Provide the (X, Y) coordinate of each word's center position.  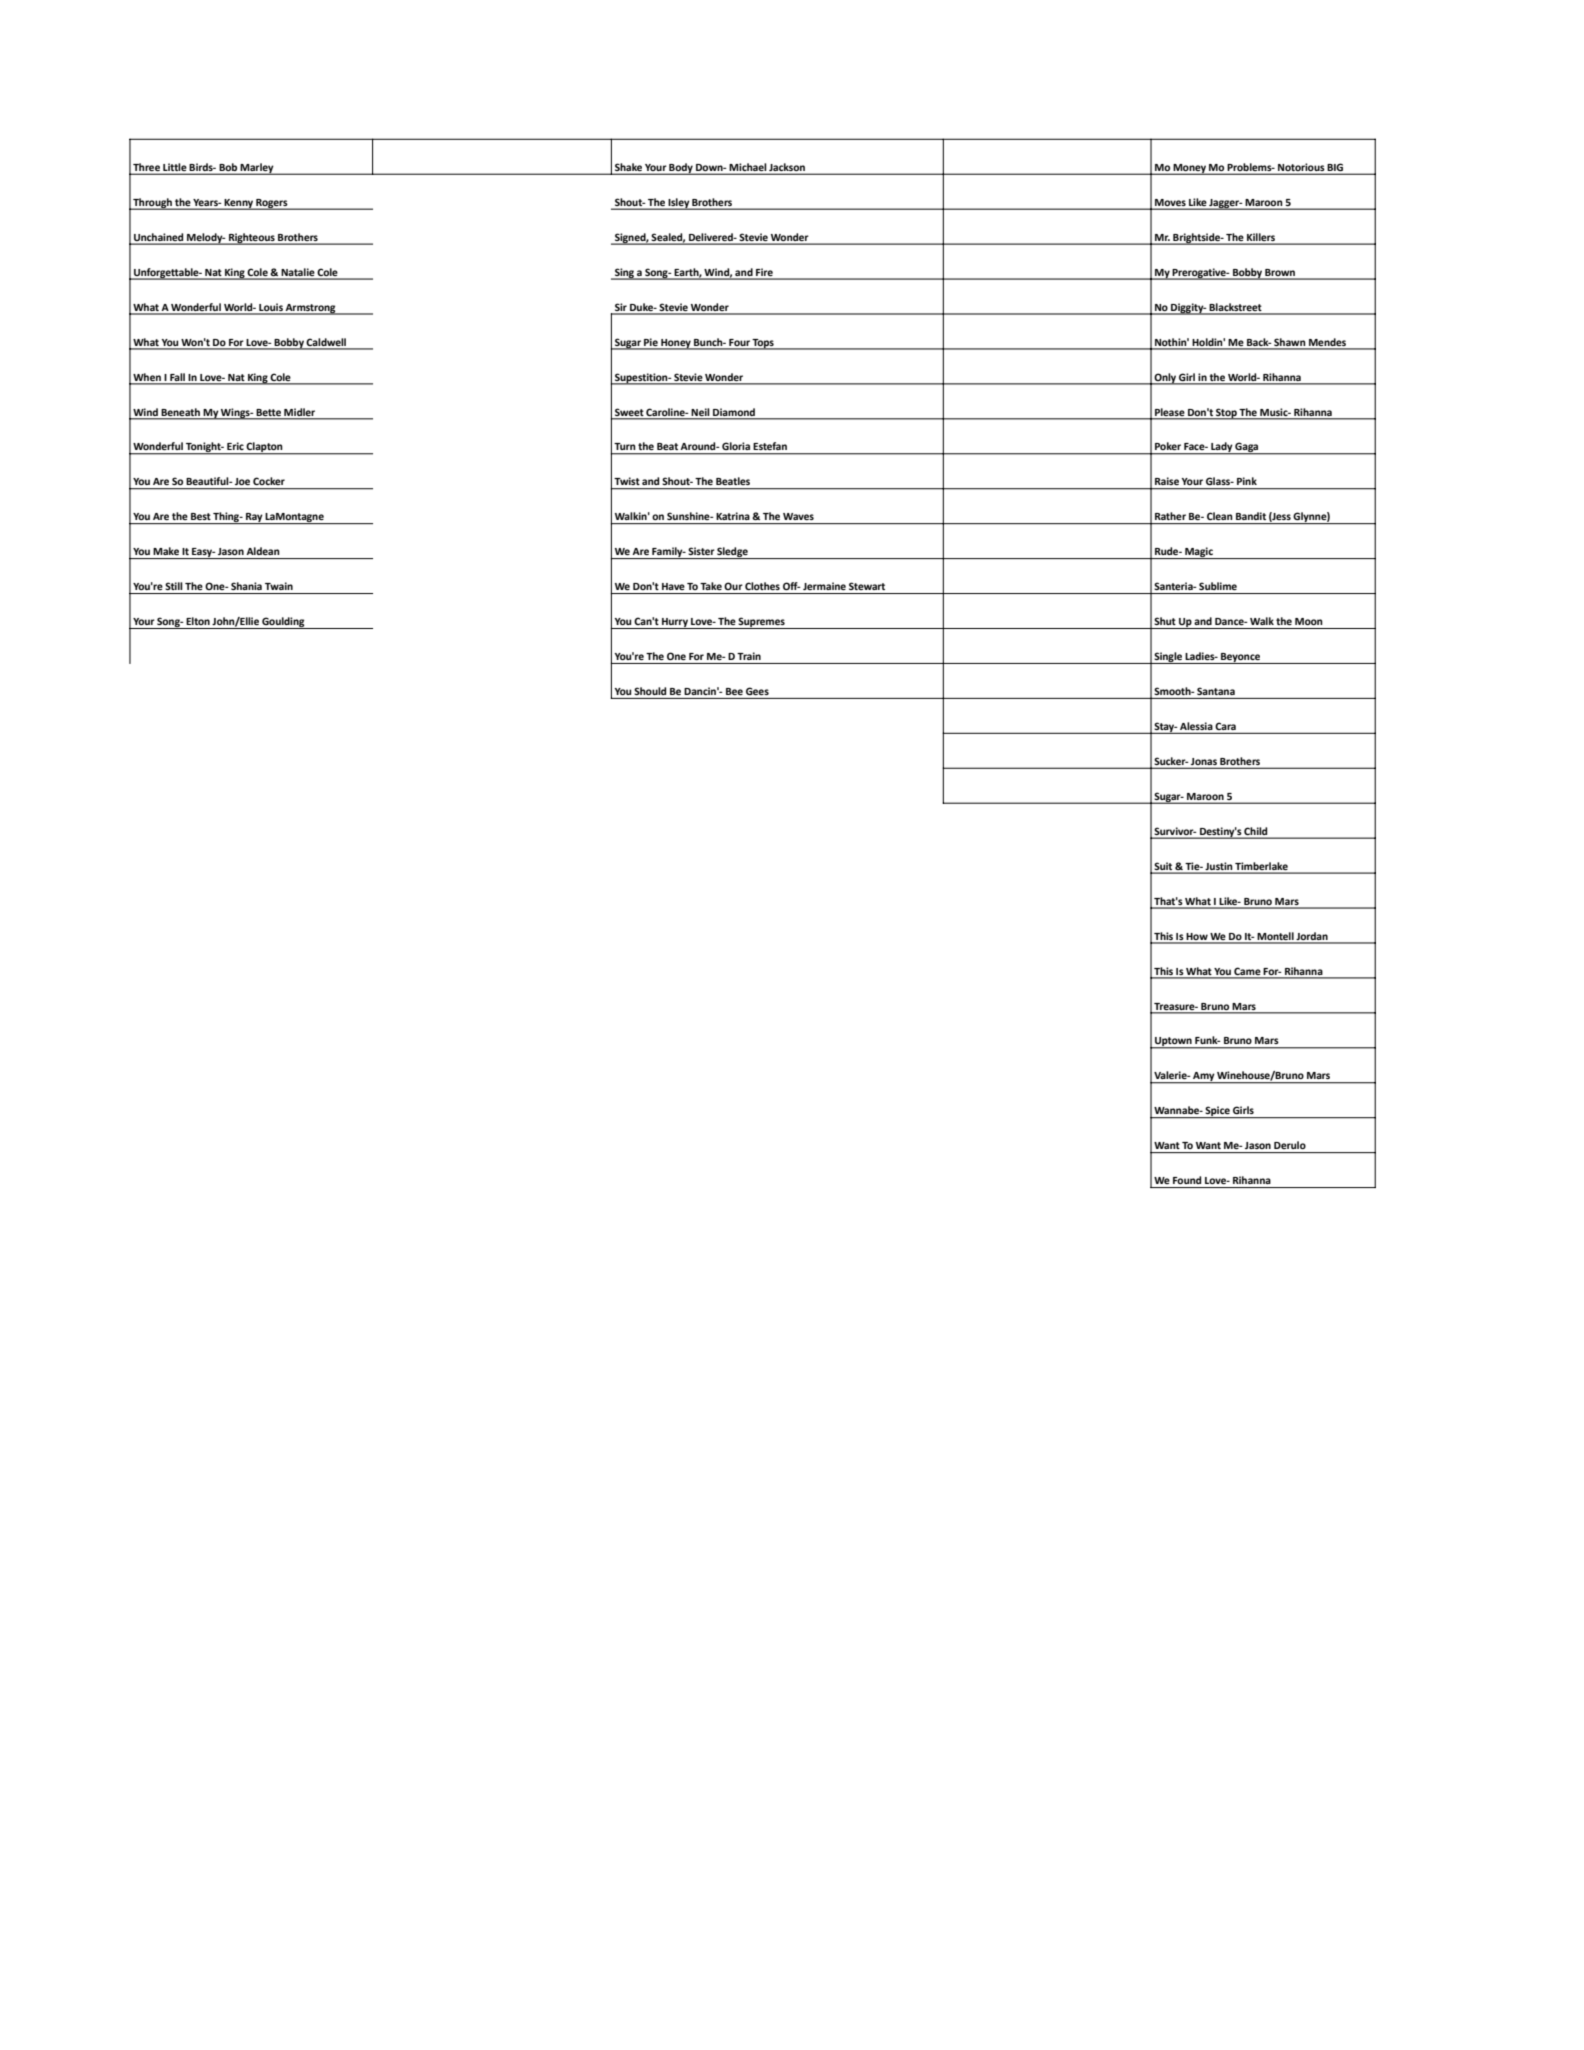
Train (749, 656)
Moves (1170, 202)
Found (1187, 1180)
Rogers (272, 204)
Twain (279, 586)
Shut (1165, 621)
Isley (678, 204)
